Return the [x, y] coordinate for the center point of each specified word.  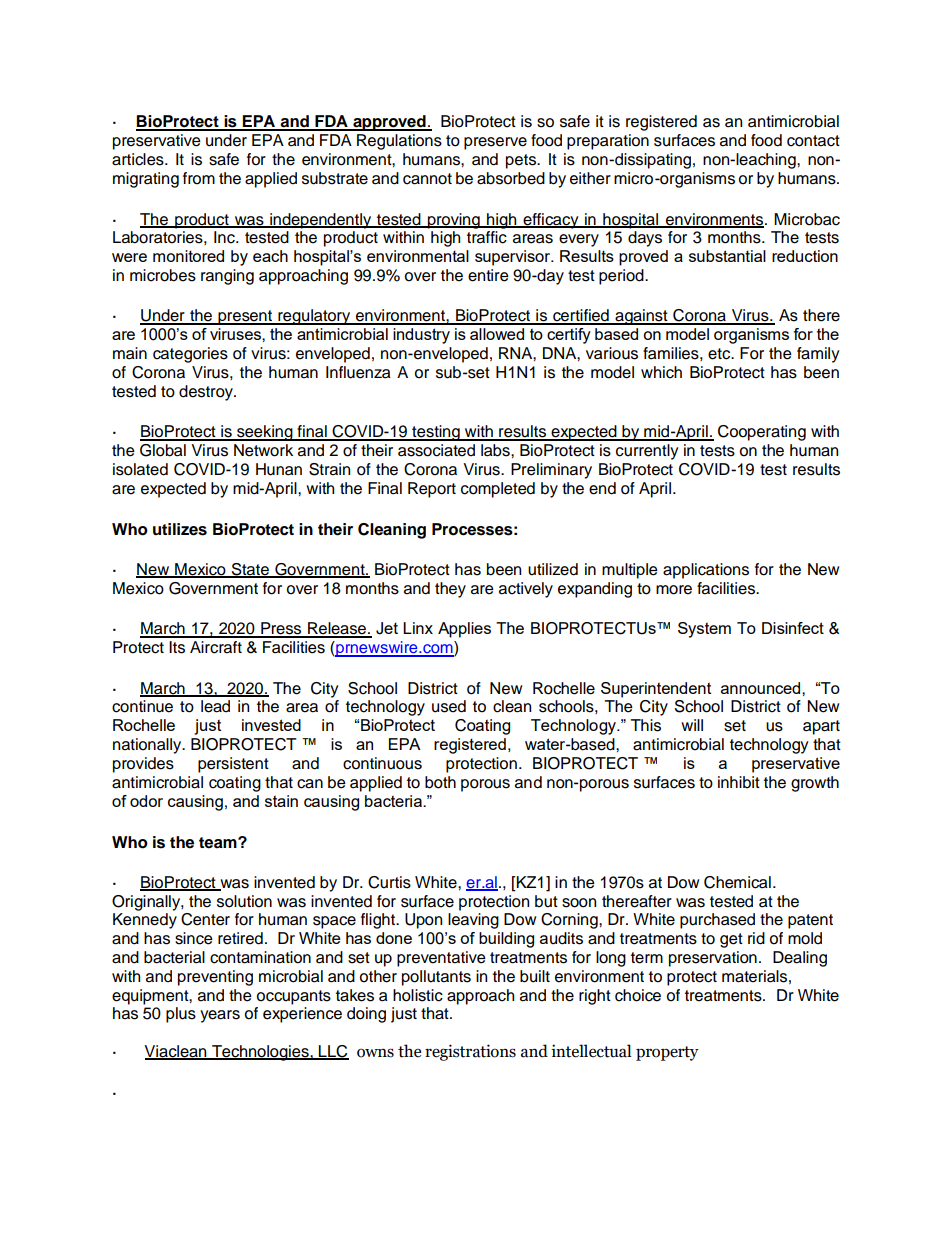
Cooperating [762, 433]
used [449, 706]
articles [139, 159]
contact [813, 141]
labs [496, 450]
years [220, 1016]
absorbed [511, 178]
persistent [233, 765]
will [692, 725]
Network [263, 450]
